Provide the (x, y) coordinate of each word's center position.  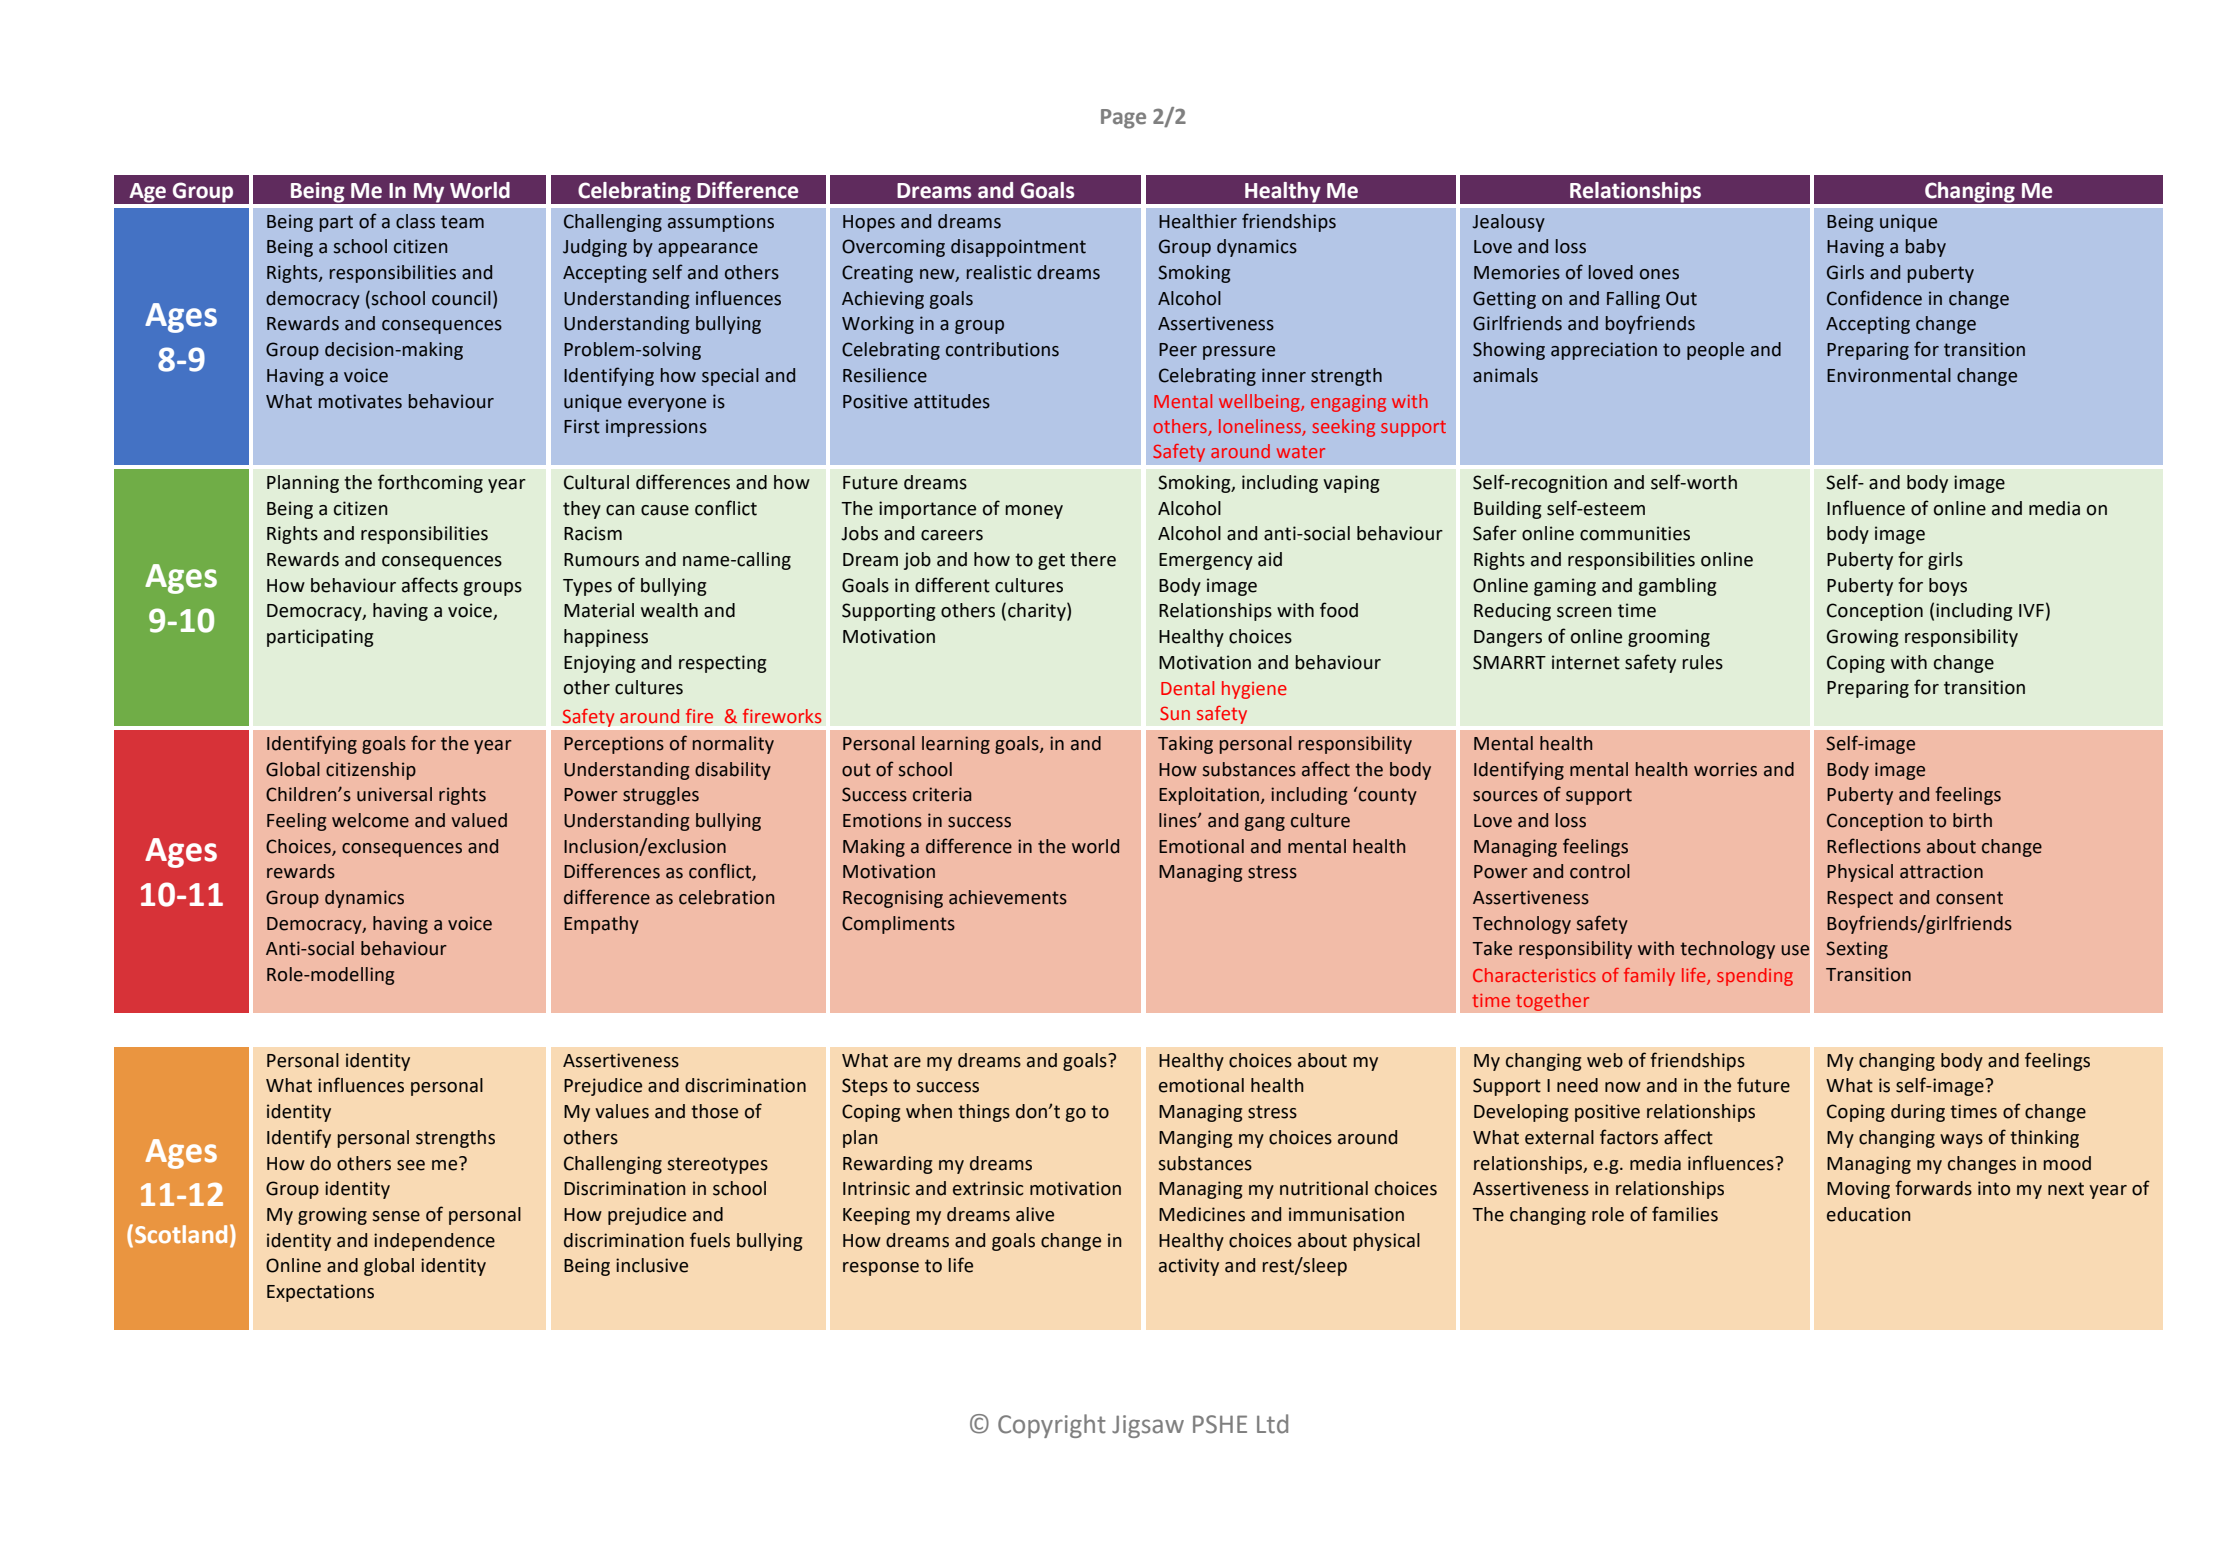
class (415, 221)
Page (1123, 119)
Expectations (320, 1293)
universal (394, 794)
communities (1635, 533)
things (984, 1113)
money (1034, 512)
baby (1926, 248)
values (622, 1111)
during (1918, 1113)
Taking (1185, 745)
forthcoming (430, 483)
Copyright (1052, 1426)
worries (1725, 769)
